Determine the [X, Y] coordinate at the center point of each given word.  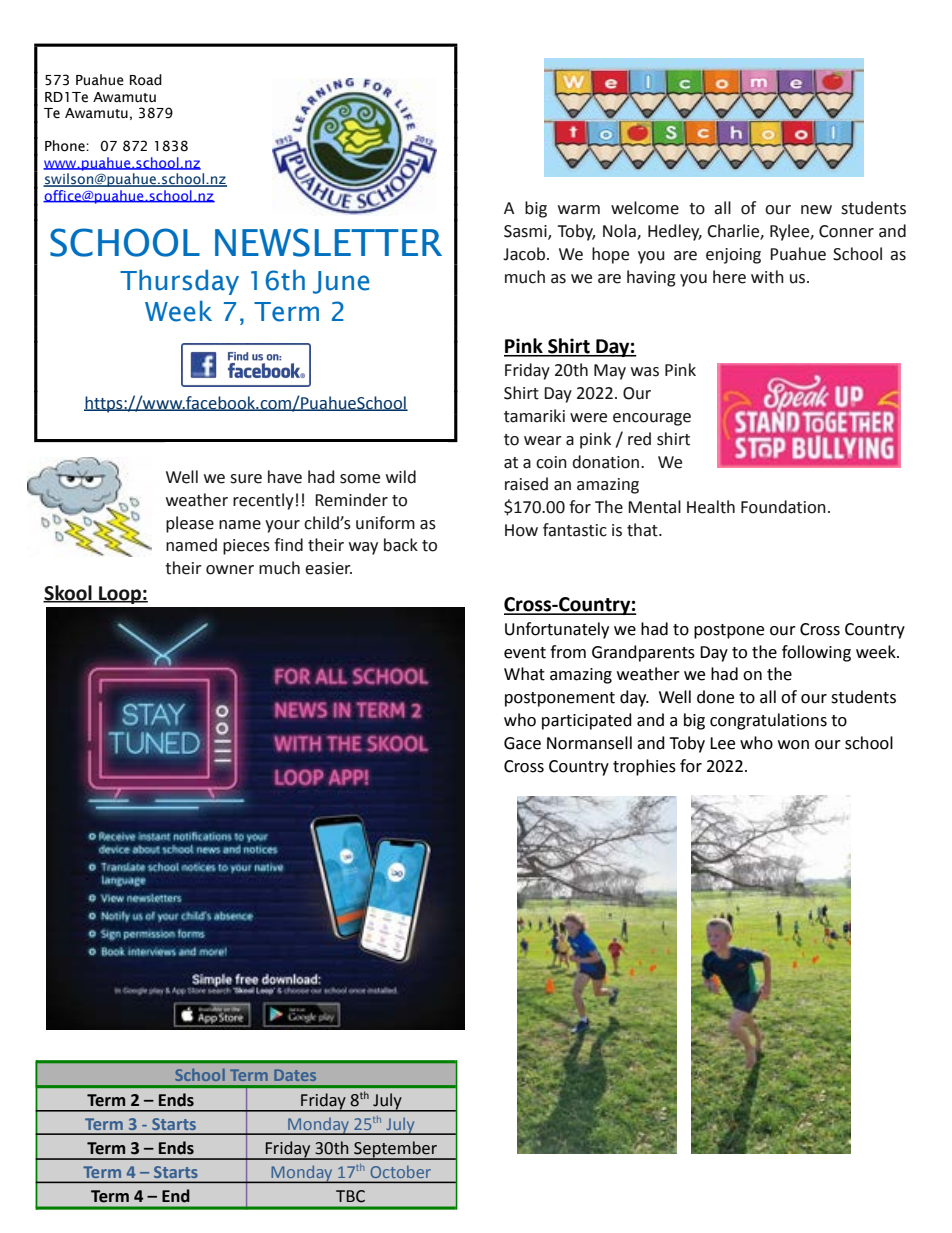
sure [246, 479]
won [793, 745]
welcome [645, 208]
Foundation [783, 507]
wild [401, 477]
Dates [295, 1075]
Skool [68, 594]
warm [579, 210]
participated [587, 721]
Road [146, 80]
